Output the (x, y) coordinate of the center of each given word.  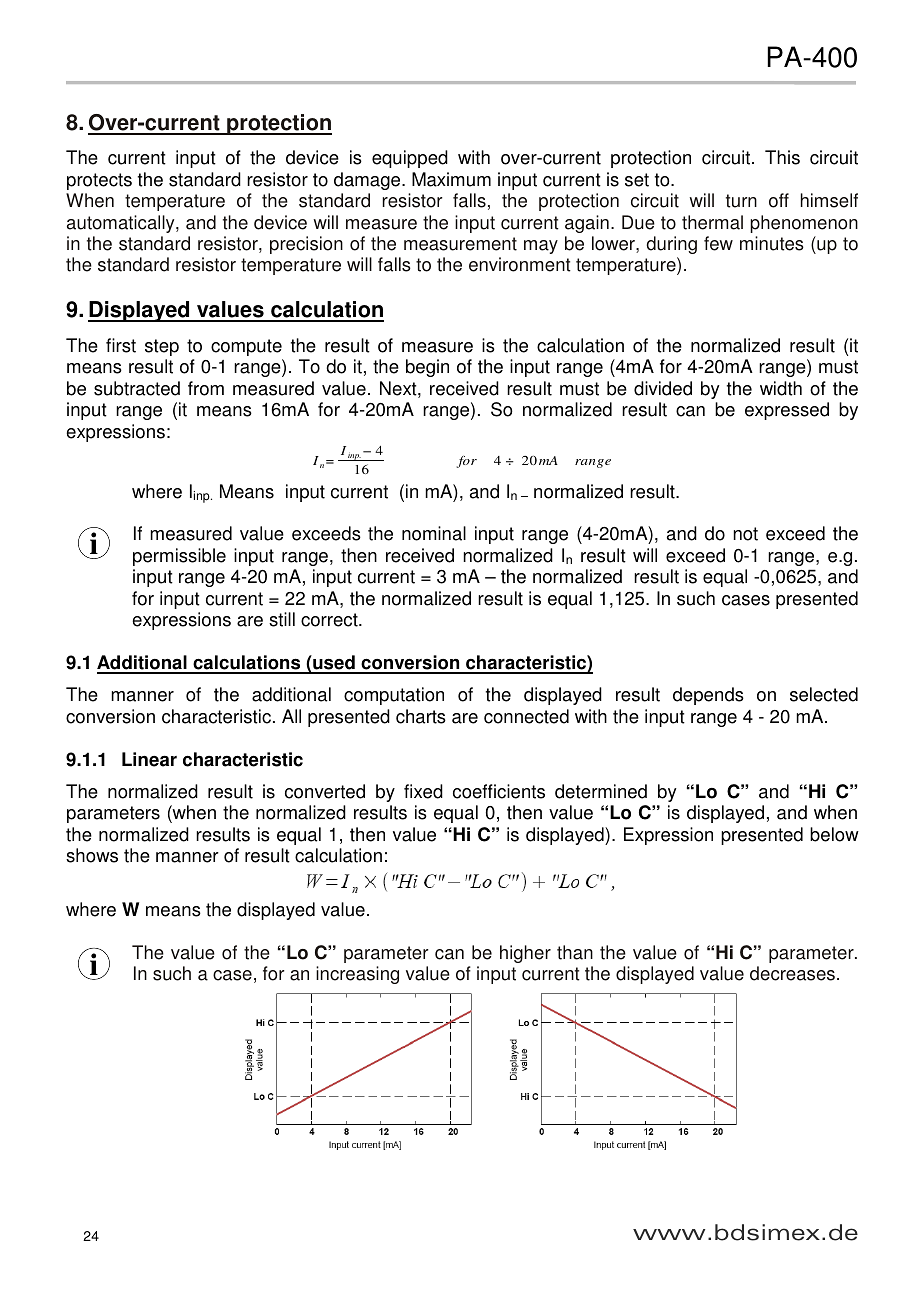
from (206, 388)
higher (525, 954)
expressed (787, 411)
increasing (357, 975)
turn (741, 201)
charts (421, 716)
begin (427, 368)
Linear (149, 759)
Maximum (451, 179)
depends (708, 696)
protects (99, 181)
